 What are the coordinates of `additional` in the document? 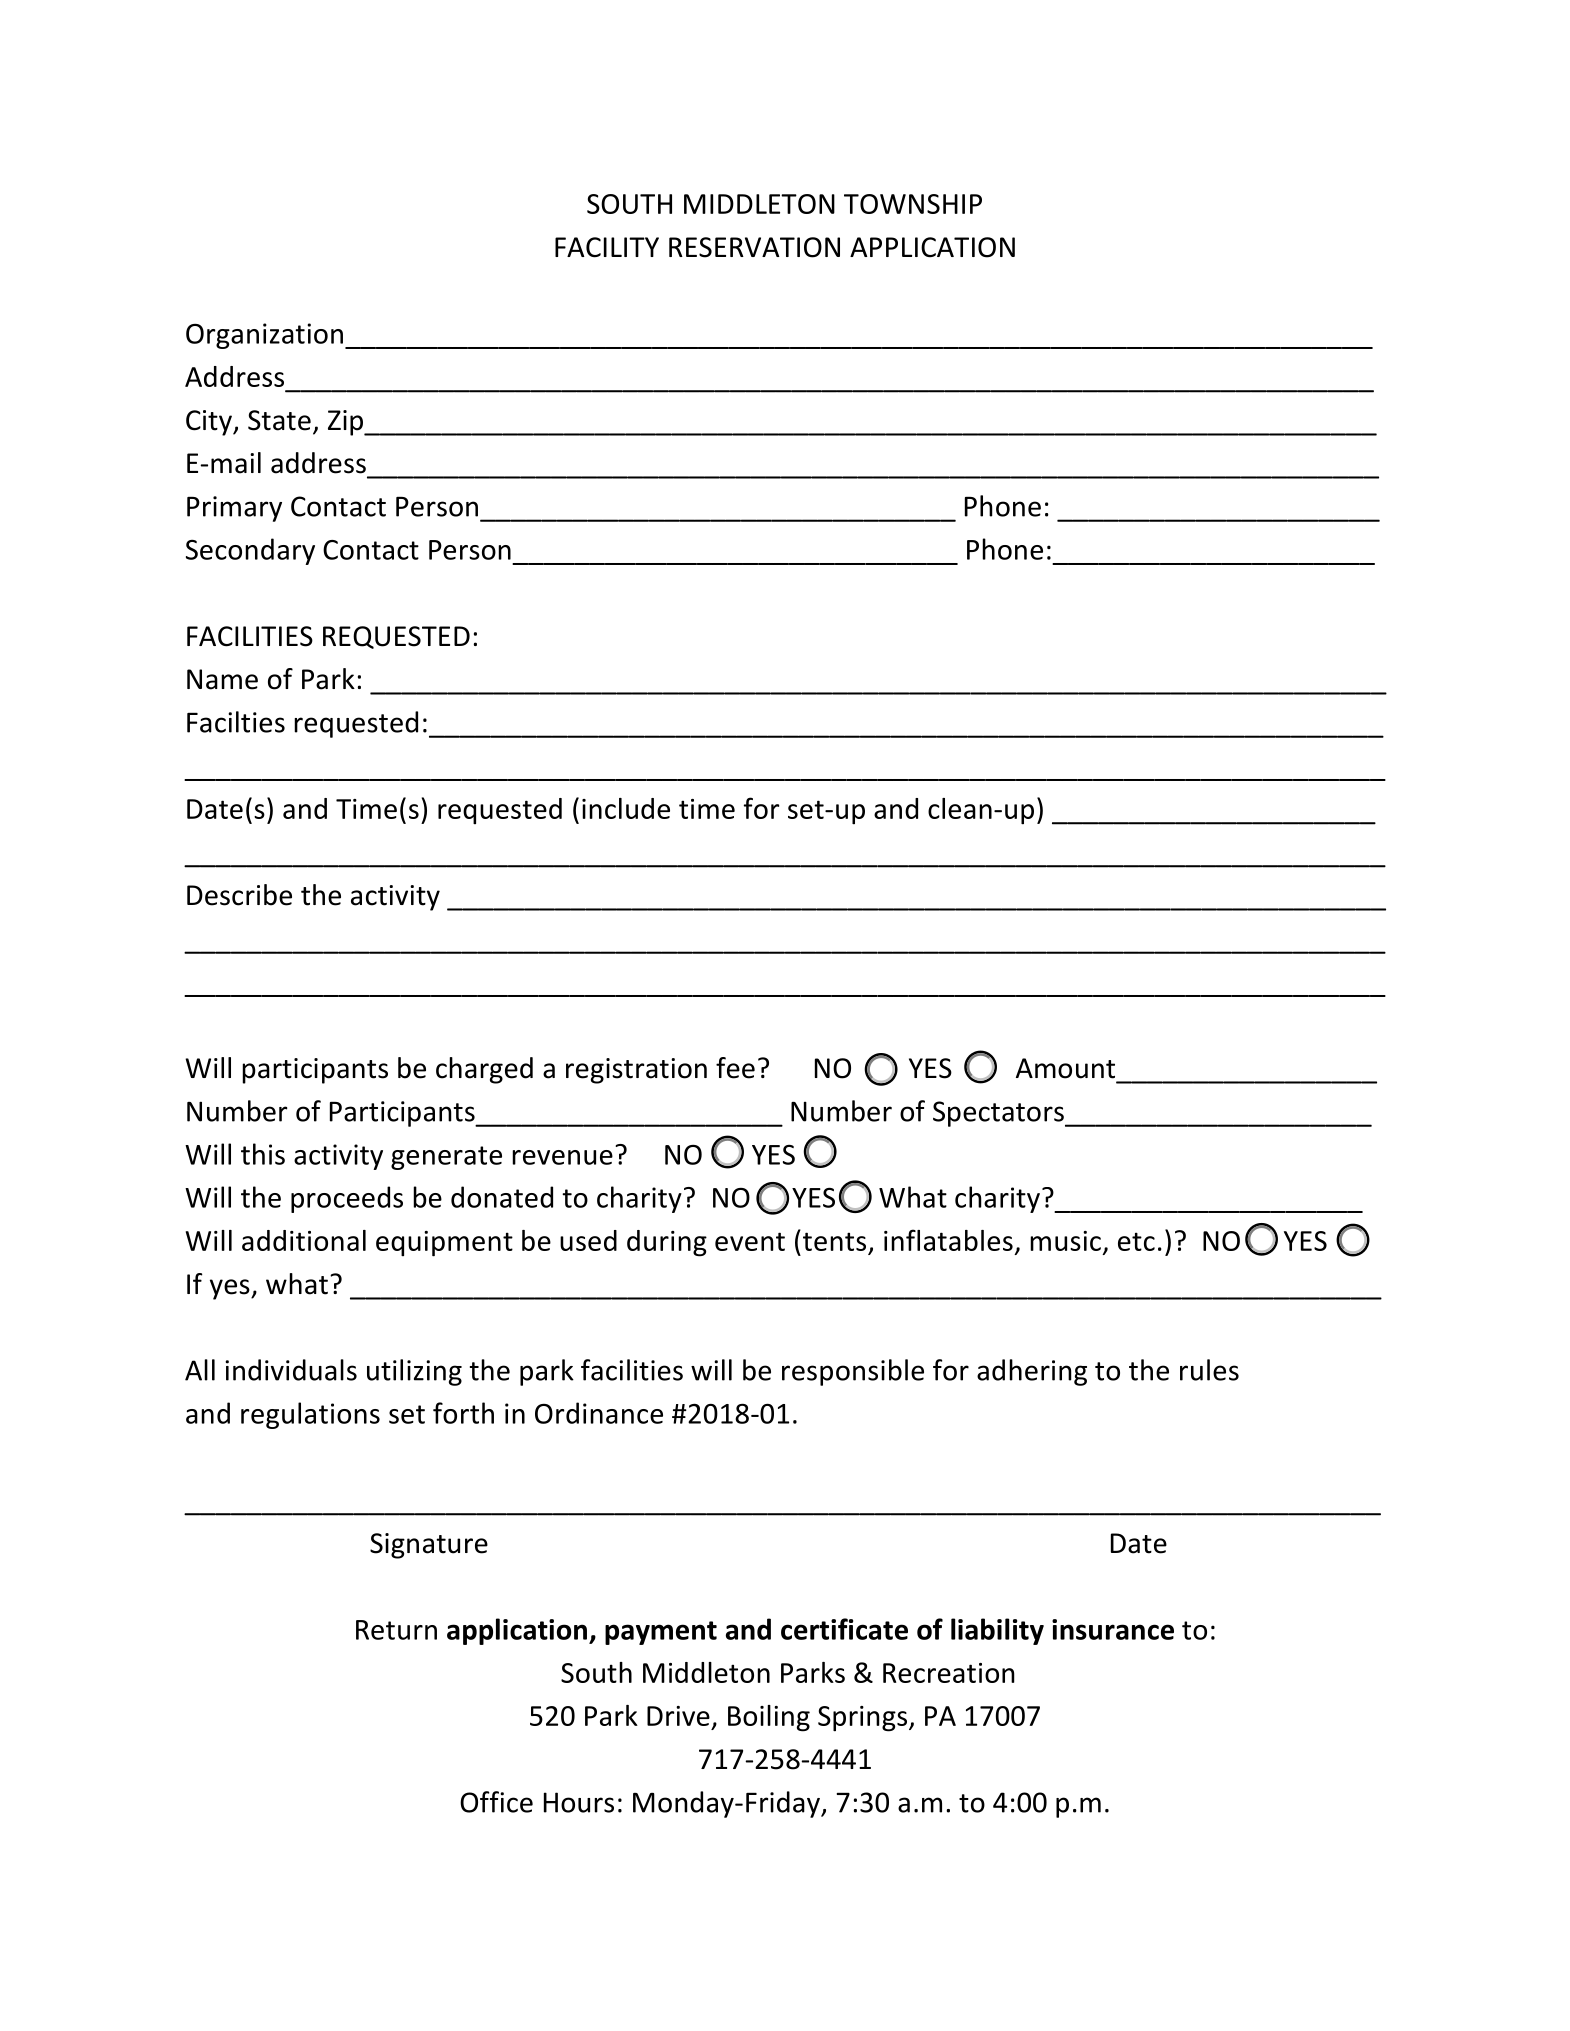 It's located at (304, 1240).
